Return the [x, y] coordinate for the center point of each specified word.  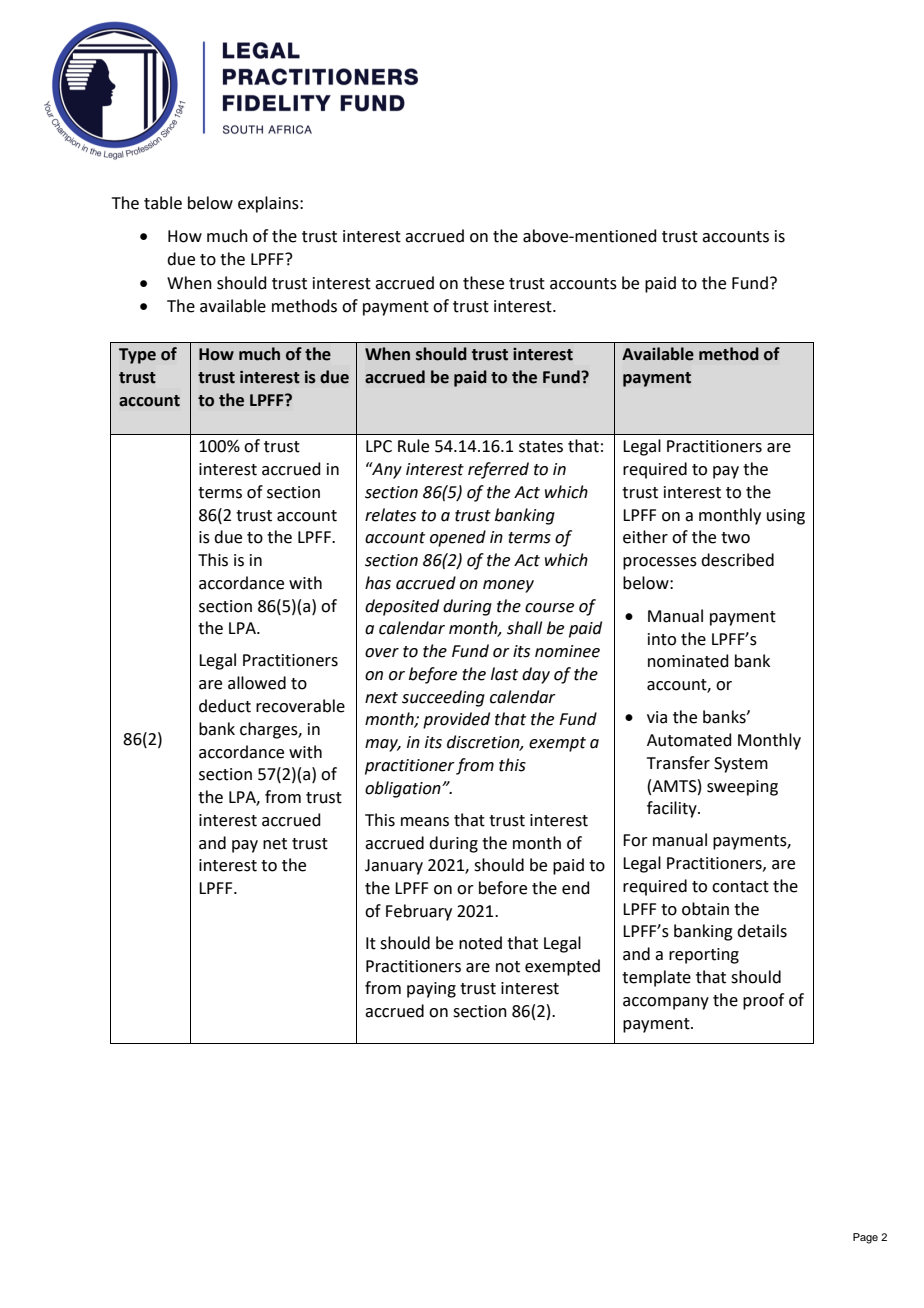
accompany [666, 1003]
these [483, 283]
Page [865, 1238]
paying [431, 990]
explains [269, 204]
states [541, 447]
